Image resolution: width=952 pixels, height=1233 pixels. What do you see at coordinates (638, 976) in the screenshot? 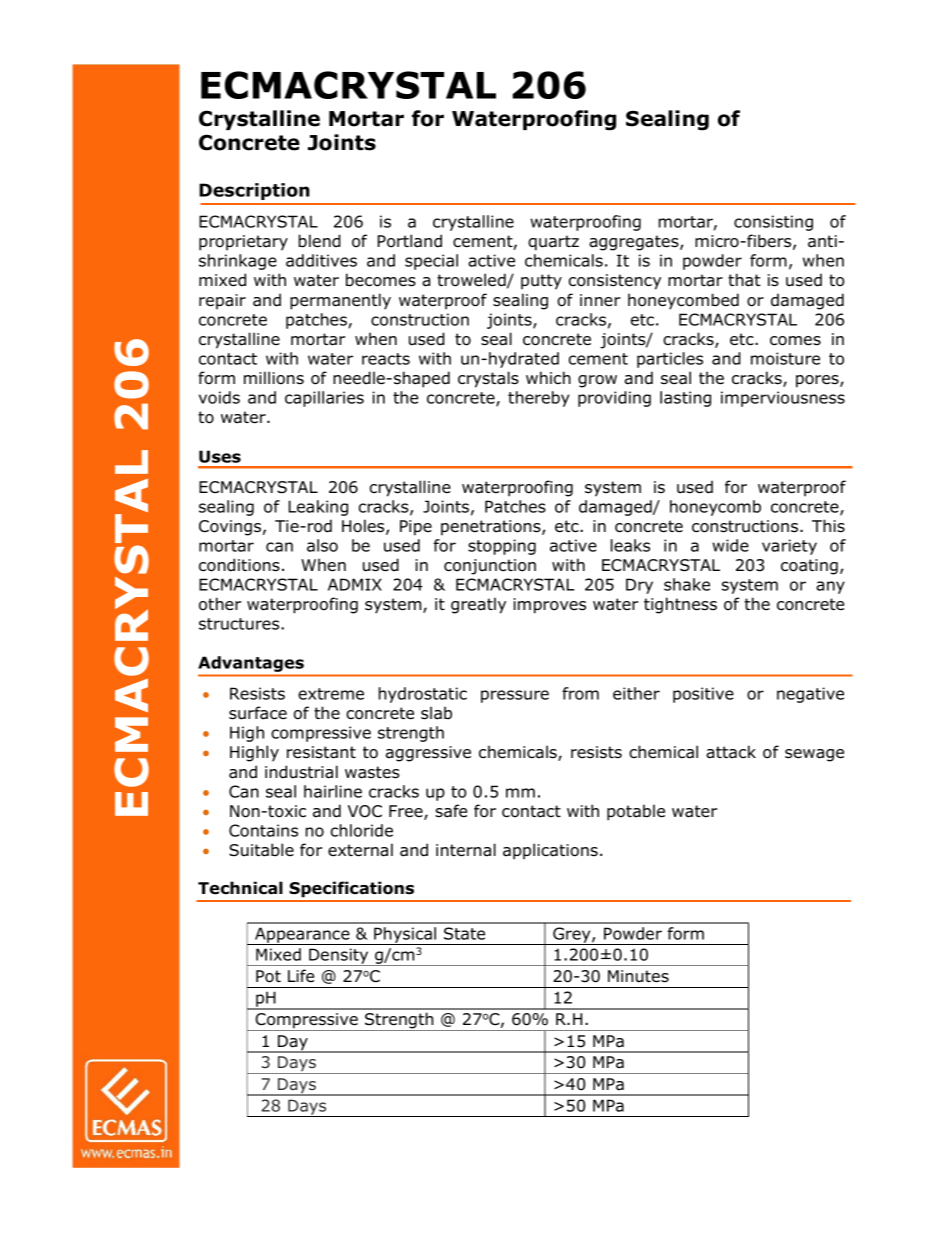
I see `Minutes` at bounding box center [638, 976].
